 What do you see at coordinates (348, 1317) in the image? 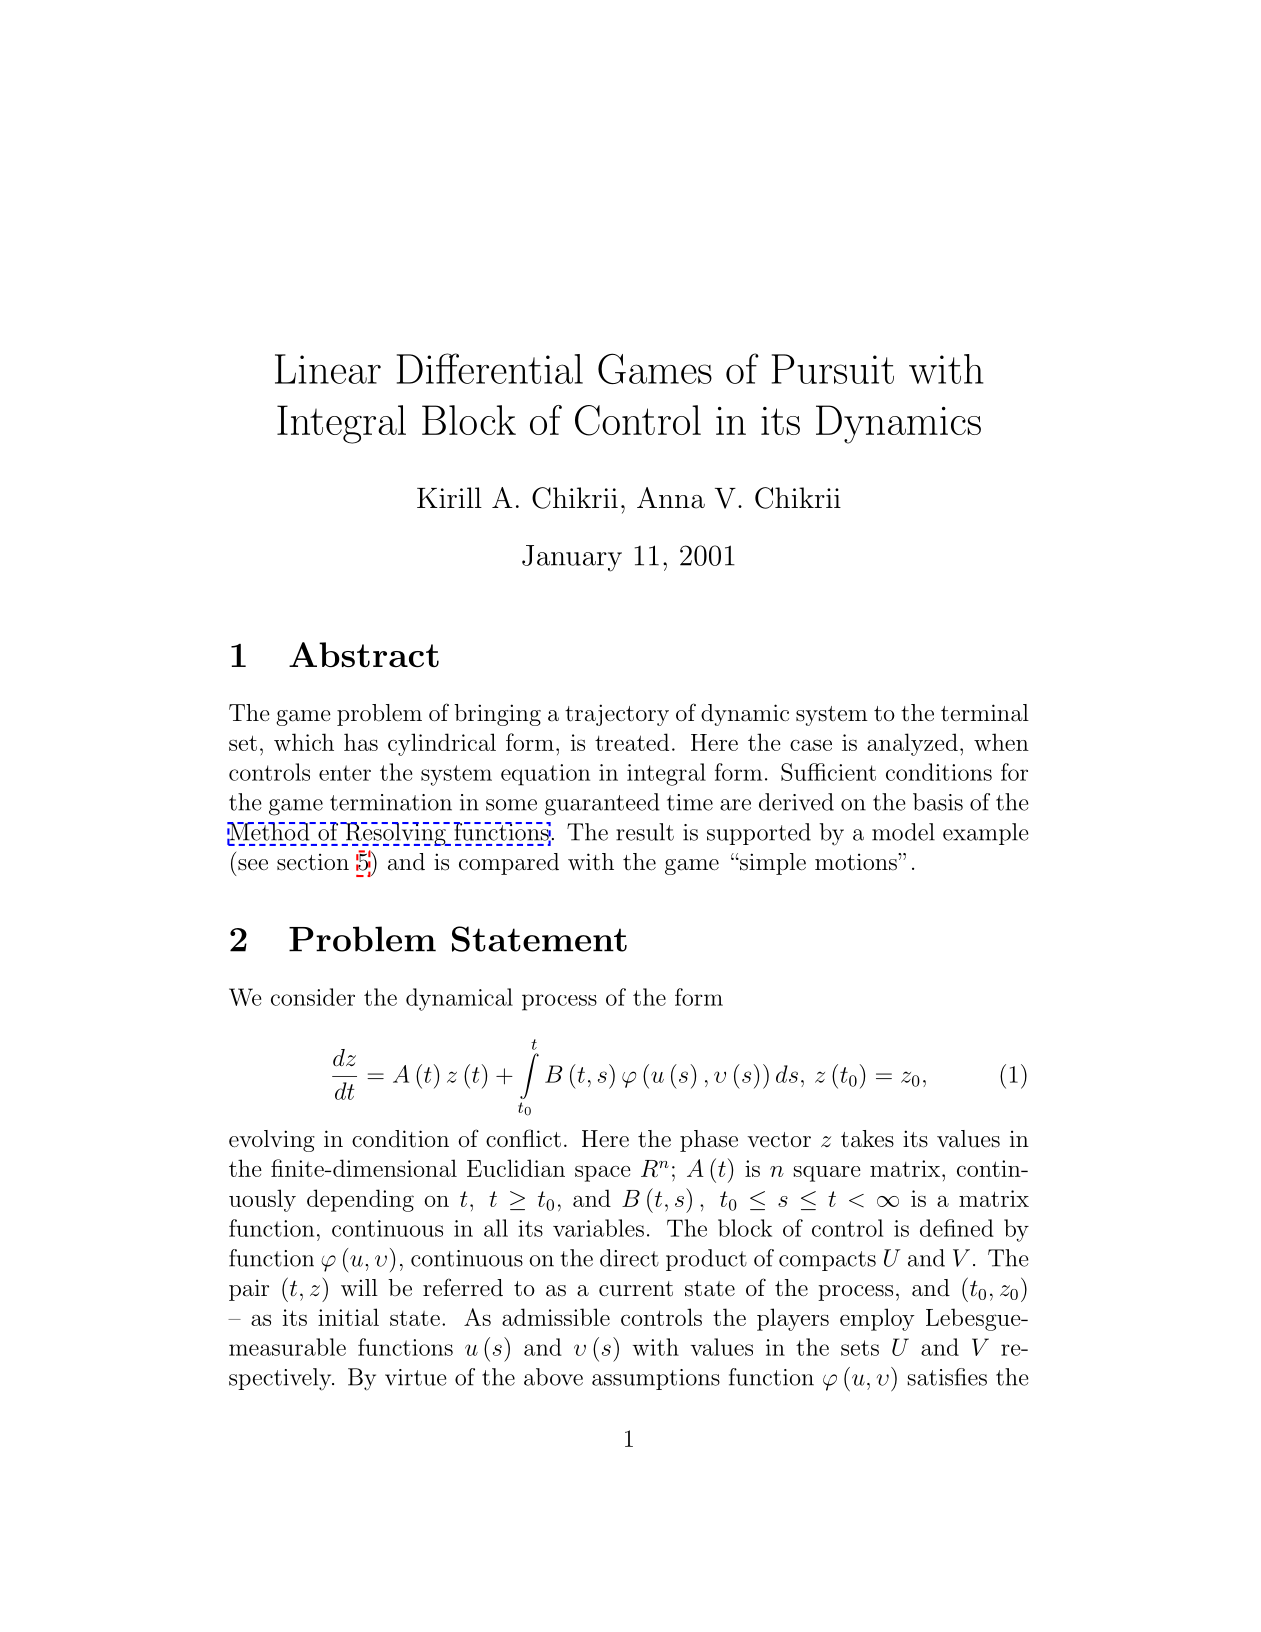
I see `initial` at bounding box center [348, 1317].
